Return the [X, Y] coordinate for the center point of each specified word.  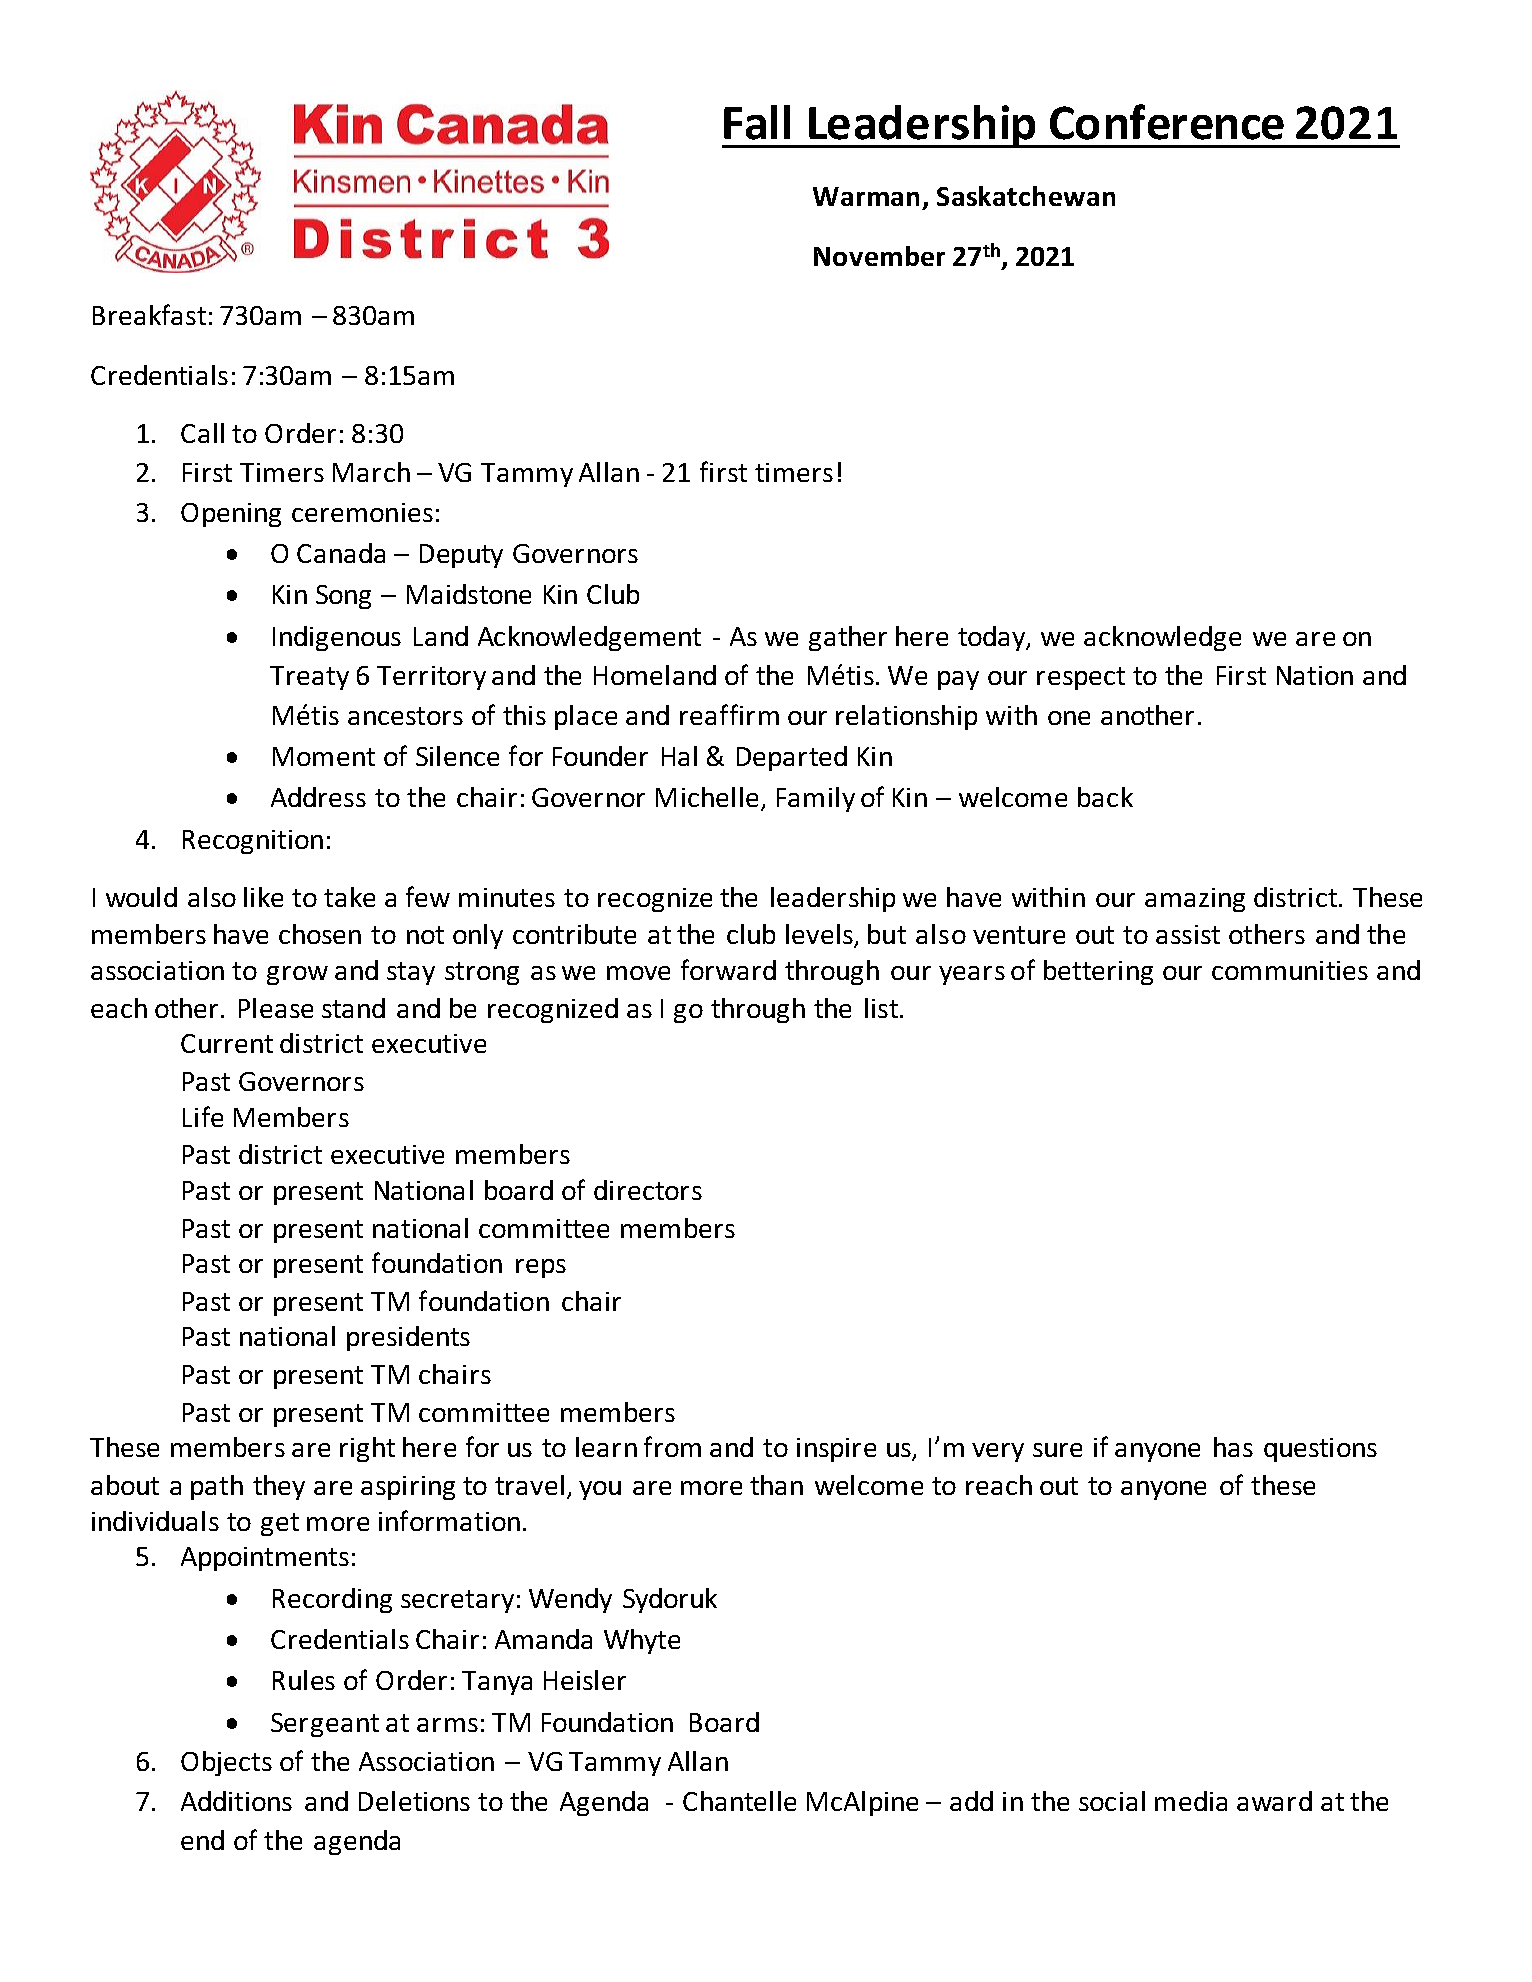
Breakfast [149, 314]
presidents [408, 1338]
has [1233, 1447]
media [1191, 1801]
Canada [341, 553]
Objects [226, 1763]
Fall [757, 122]
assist [1188, 934]
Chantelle [739, 1801]
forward [728, 969]
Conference [1167, 122]
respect [1081, 678]
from [672, 1446]
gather [848, 638]
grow [297, 975]
